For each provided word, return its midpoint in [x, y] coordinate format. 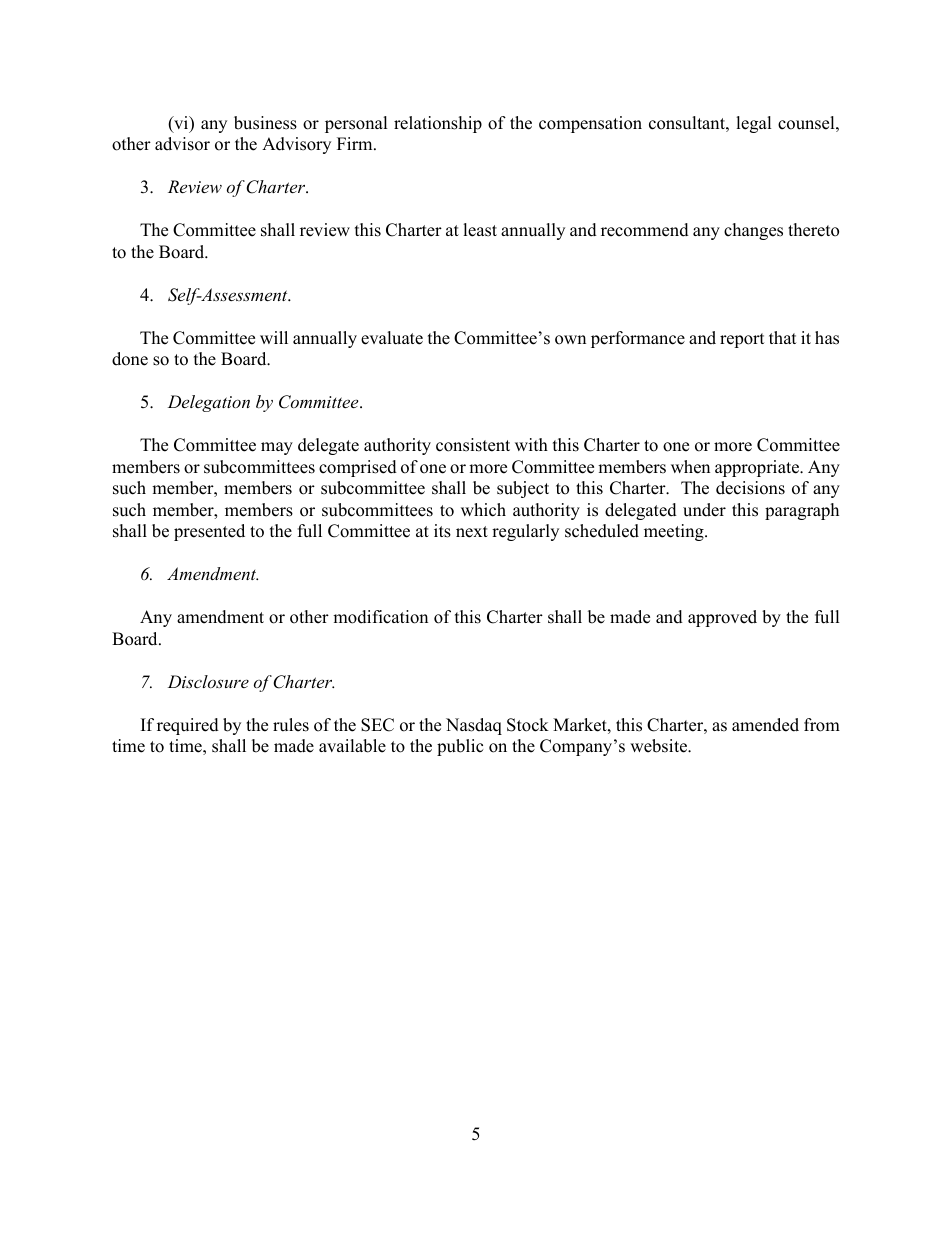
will [274, 337]
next [472, 532]
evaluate [392, 338]
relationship [438, 124]
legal [754, 124]
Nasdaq [474, 726]
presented [209, 532]
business [265, 123]
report [742, 340]
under [704, 510]
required [188, 726]
